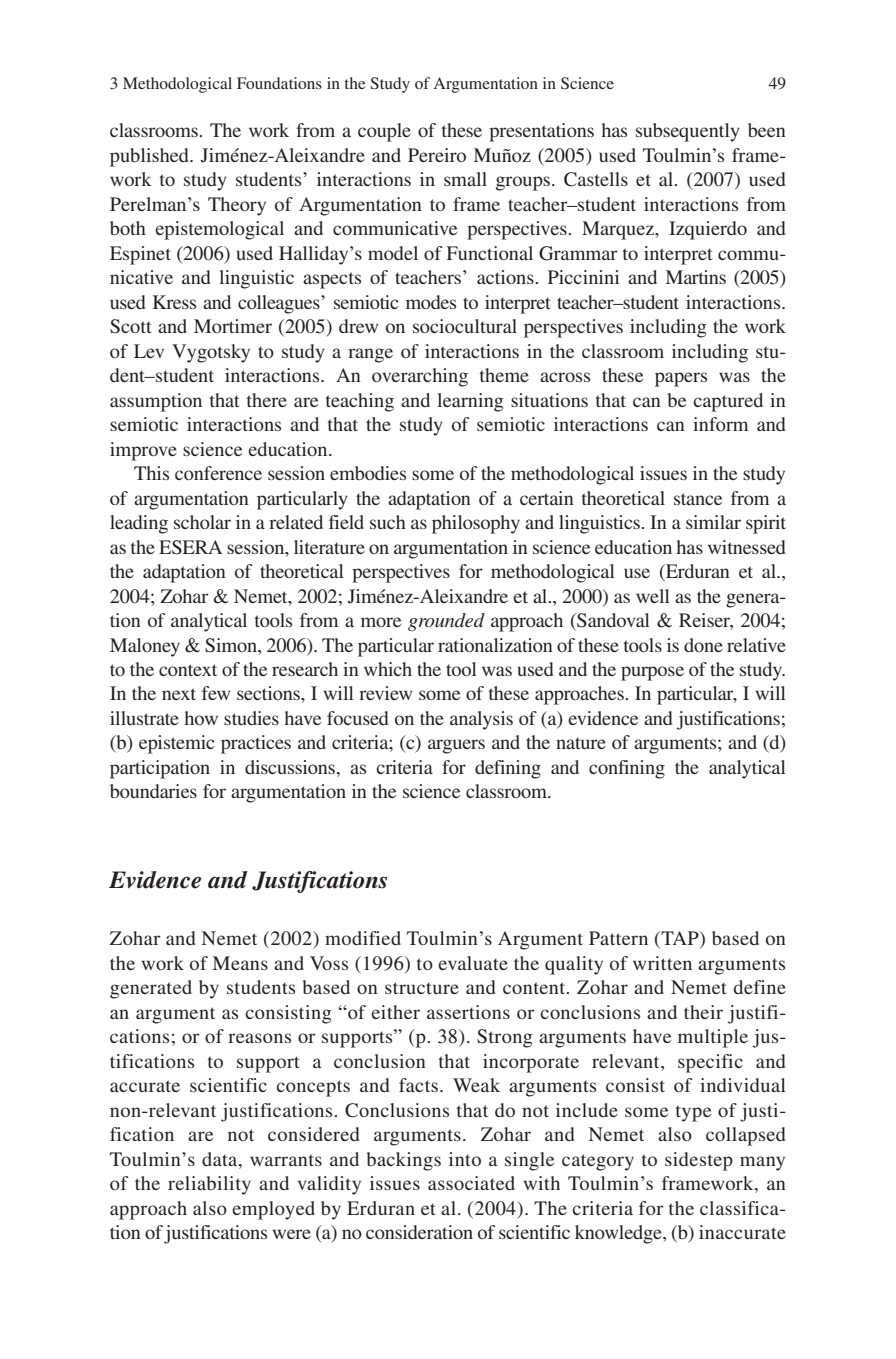 This screenshot has width=896, height=1359. I want to click on associated, so click(471, 1183).
